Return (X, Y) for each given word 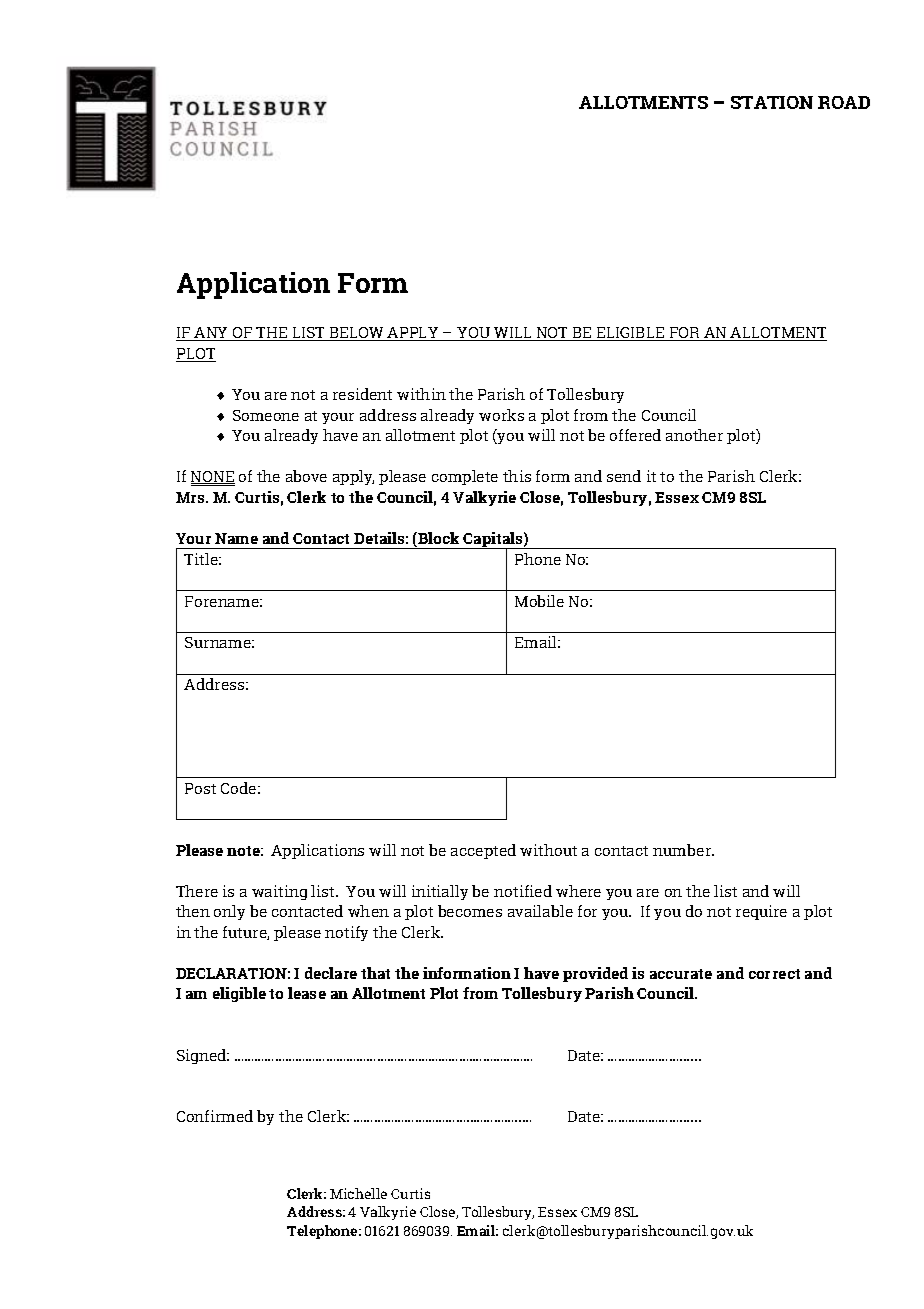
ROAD (844, 102)
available (540, 911)
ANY (212, 334)
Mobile (539, 601)
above (306, 476)
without (548, 850)
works (501, 415)
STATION (772, 102)
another (694, 435)
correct (774, 974)
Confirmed (215, 1116)
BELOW (357, 334)
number (683, 850)
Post (200, 788)
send (624, 476)
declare (331, 973)
